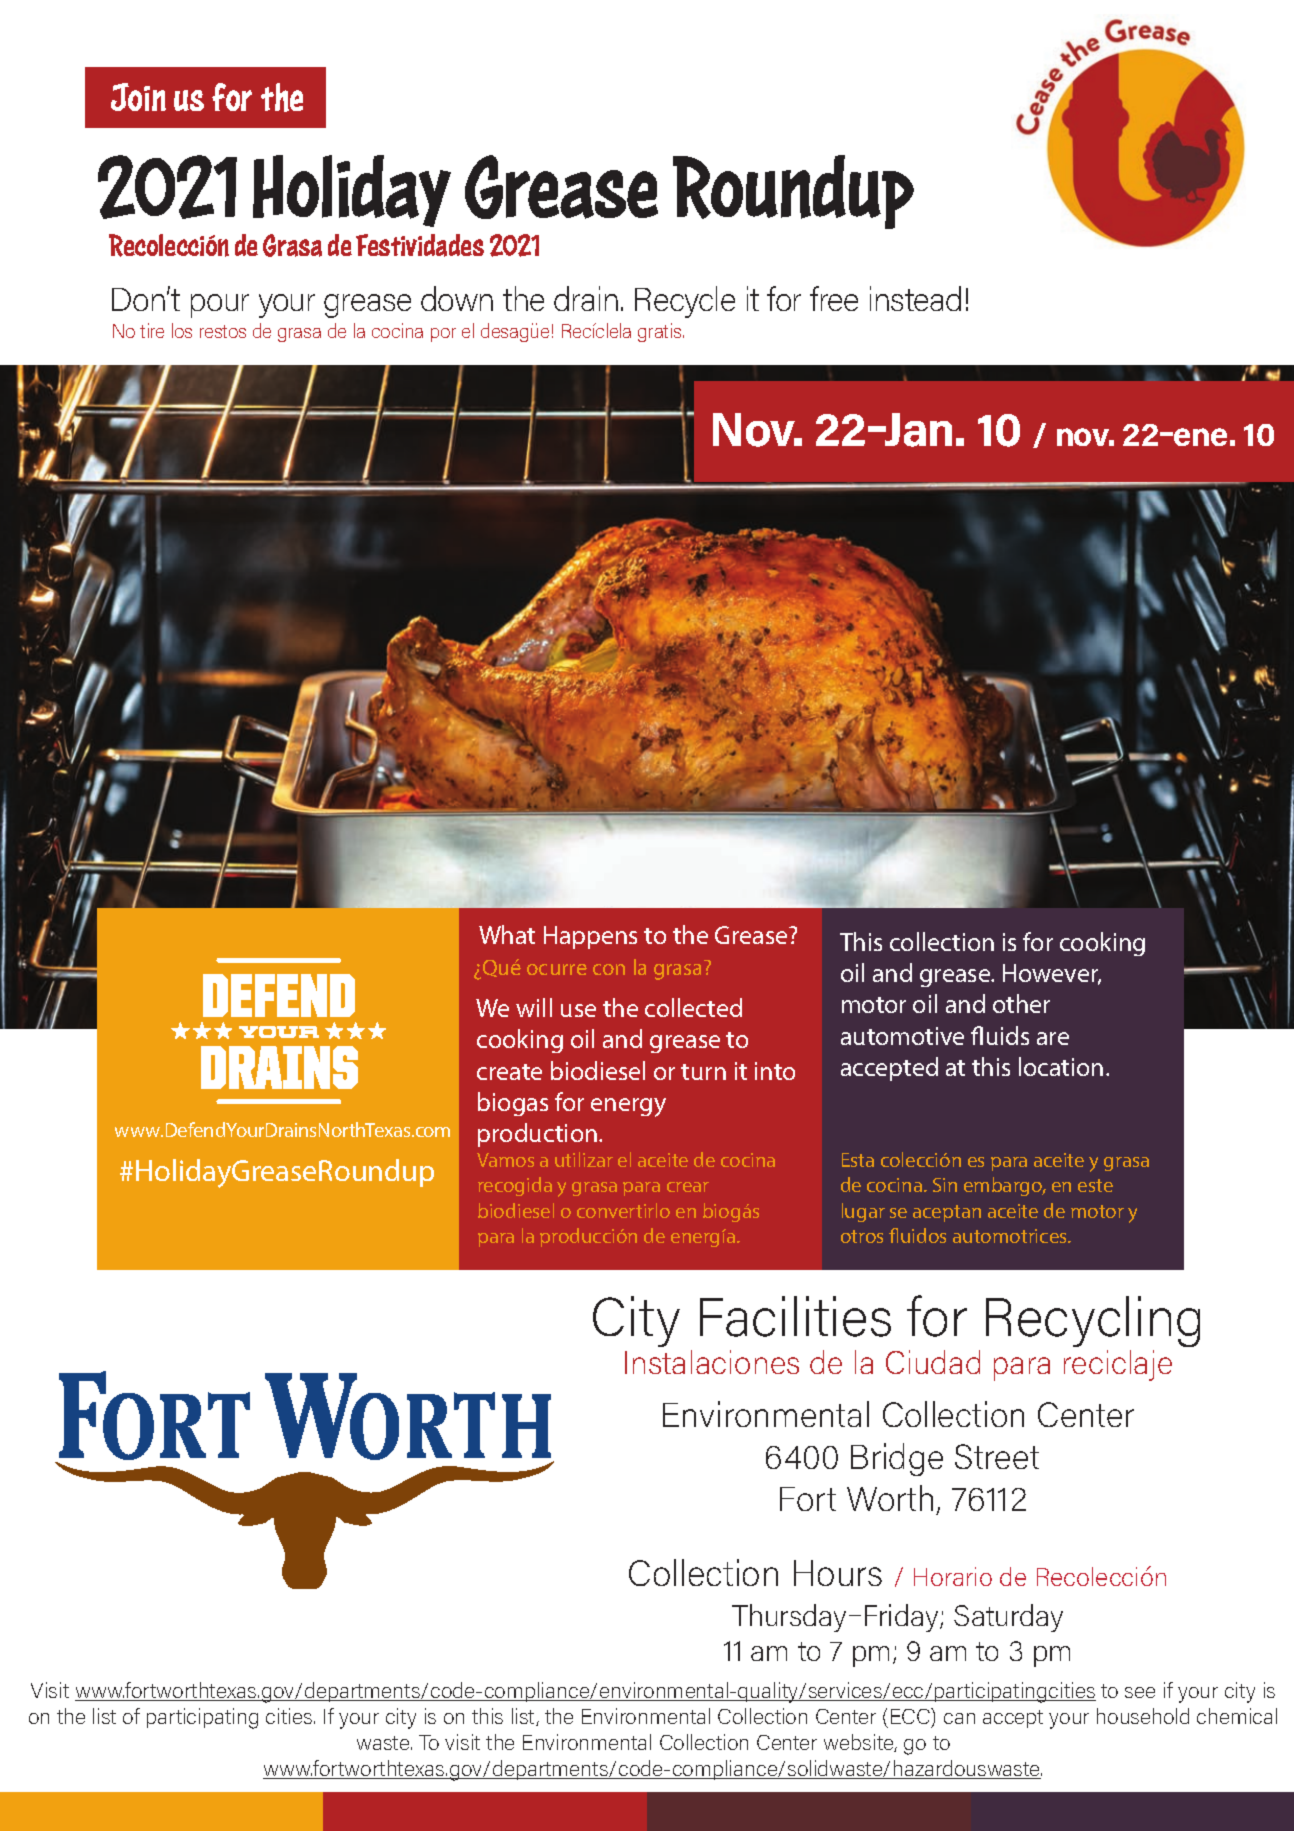 This screenshot has height=1831, width=1294. Describe the element at coordinates (902, 1036) in the screenshot. I see `automotive` at that location.
